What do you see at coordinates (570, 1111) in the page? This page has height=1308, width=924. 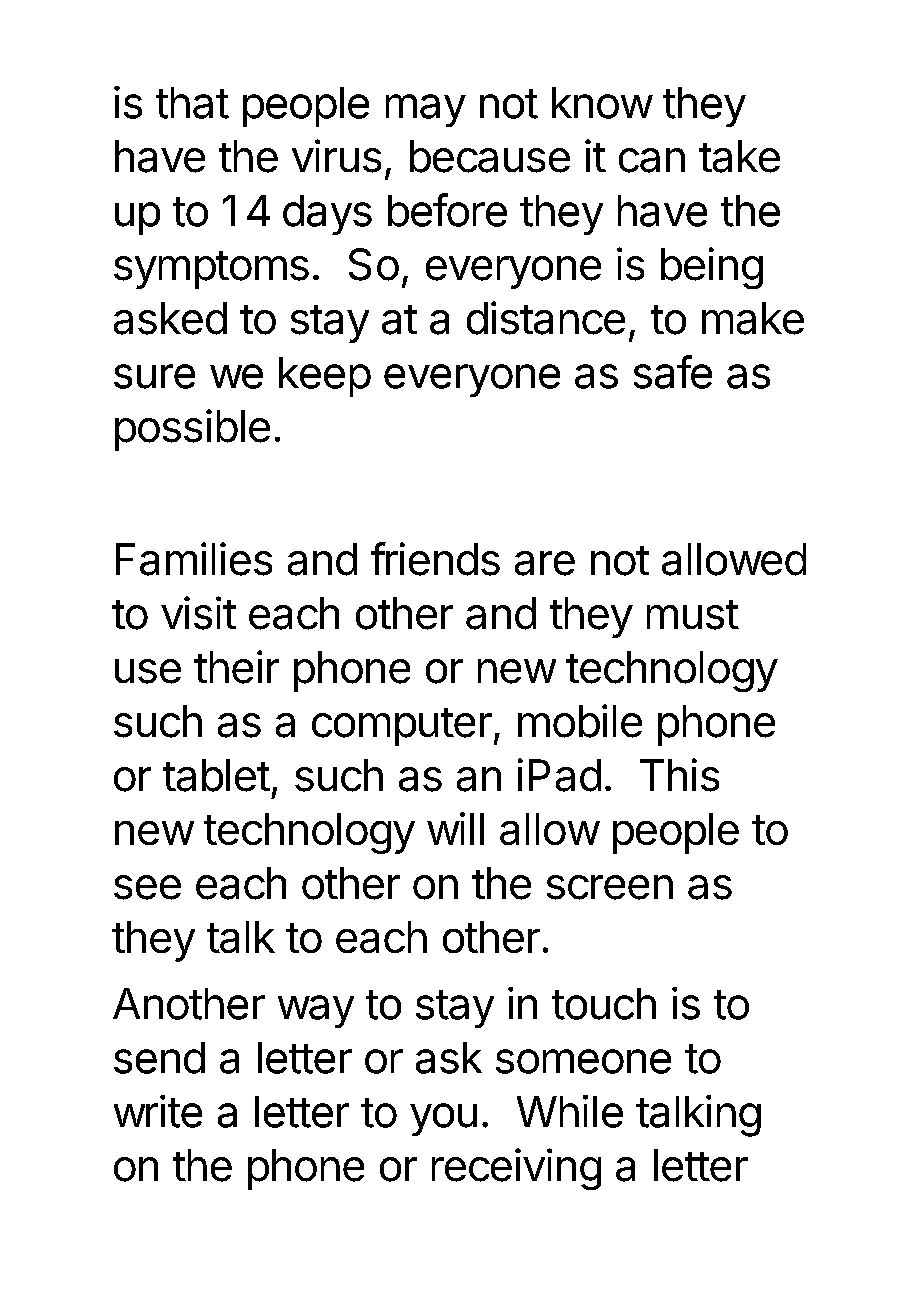 I see `While` at bounding box center [570, 1111].
